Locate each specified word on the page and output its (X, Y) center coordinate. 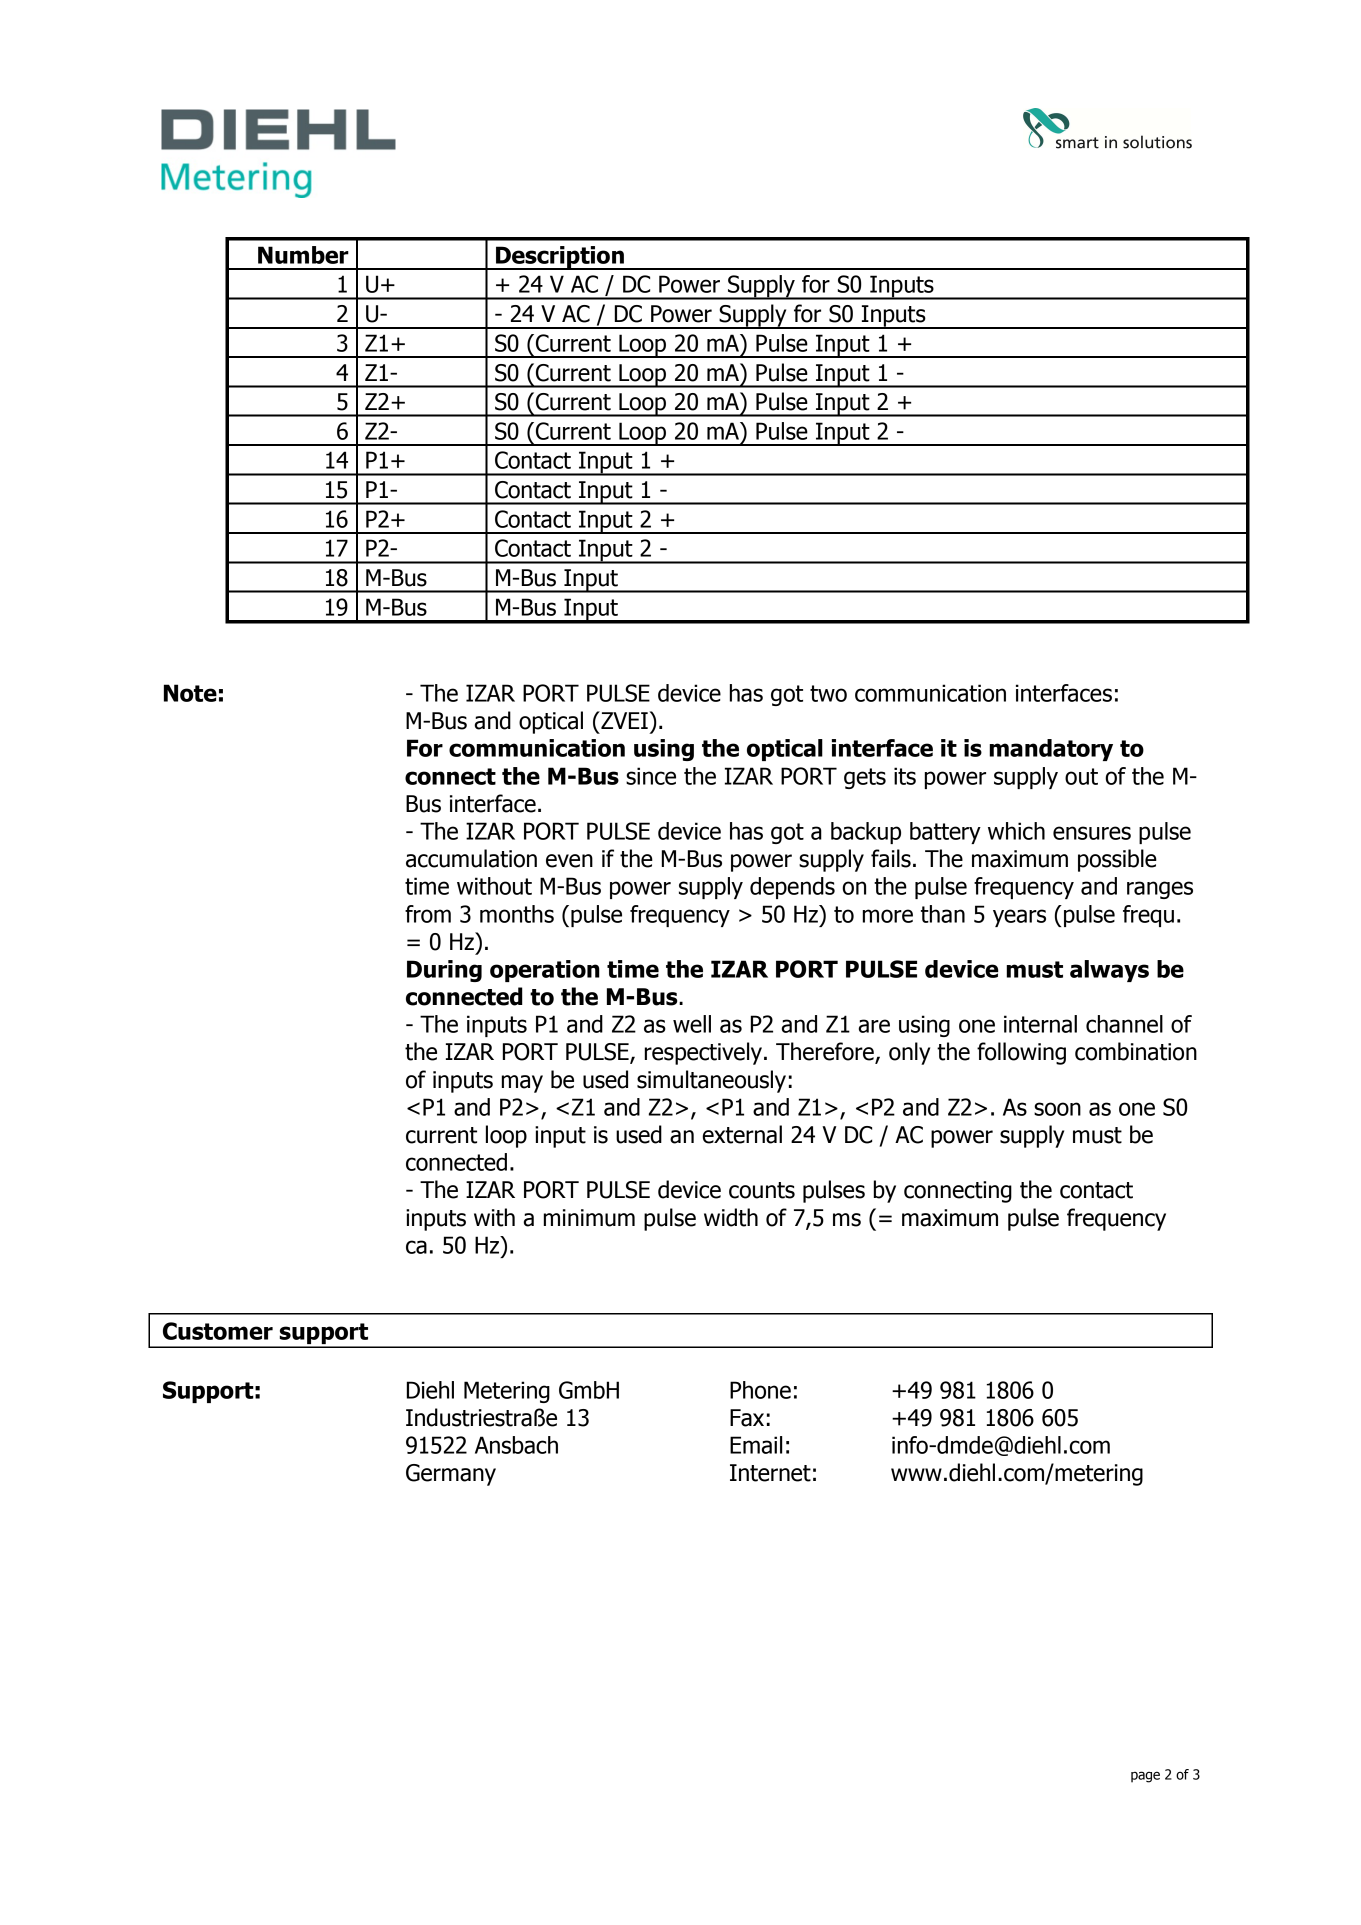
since (651, 776)
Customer (218, 1331)
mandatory (1051, 750)
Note (190, 693)
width (731, 1217)
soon (1057, 1109)
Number (303, 255)
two (828, 693)
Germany (451, 1475)
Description (560, 258)
